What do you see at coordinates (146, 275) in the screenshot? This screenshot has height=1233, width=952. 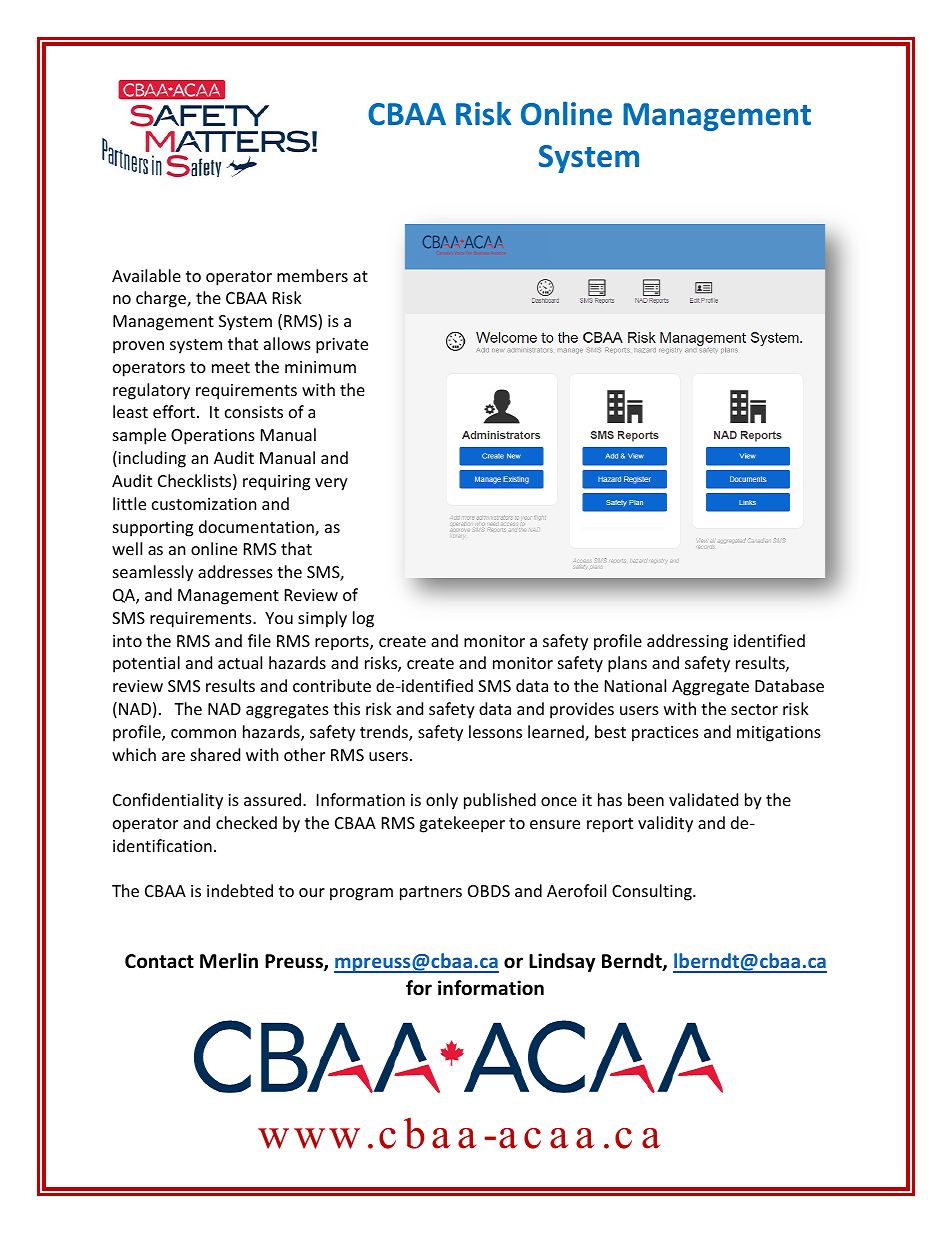 I see `Available` at bounding box center [146, 275].
